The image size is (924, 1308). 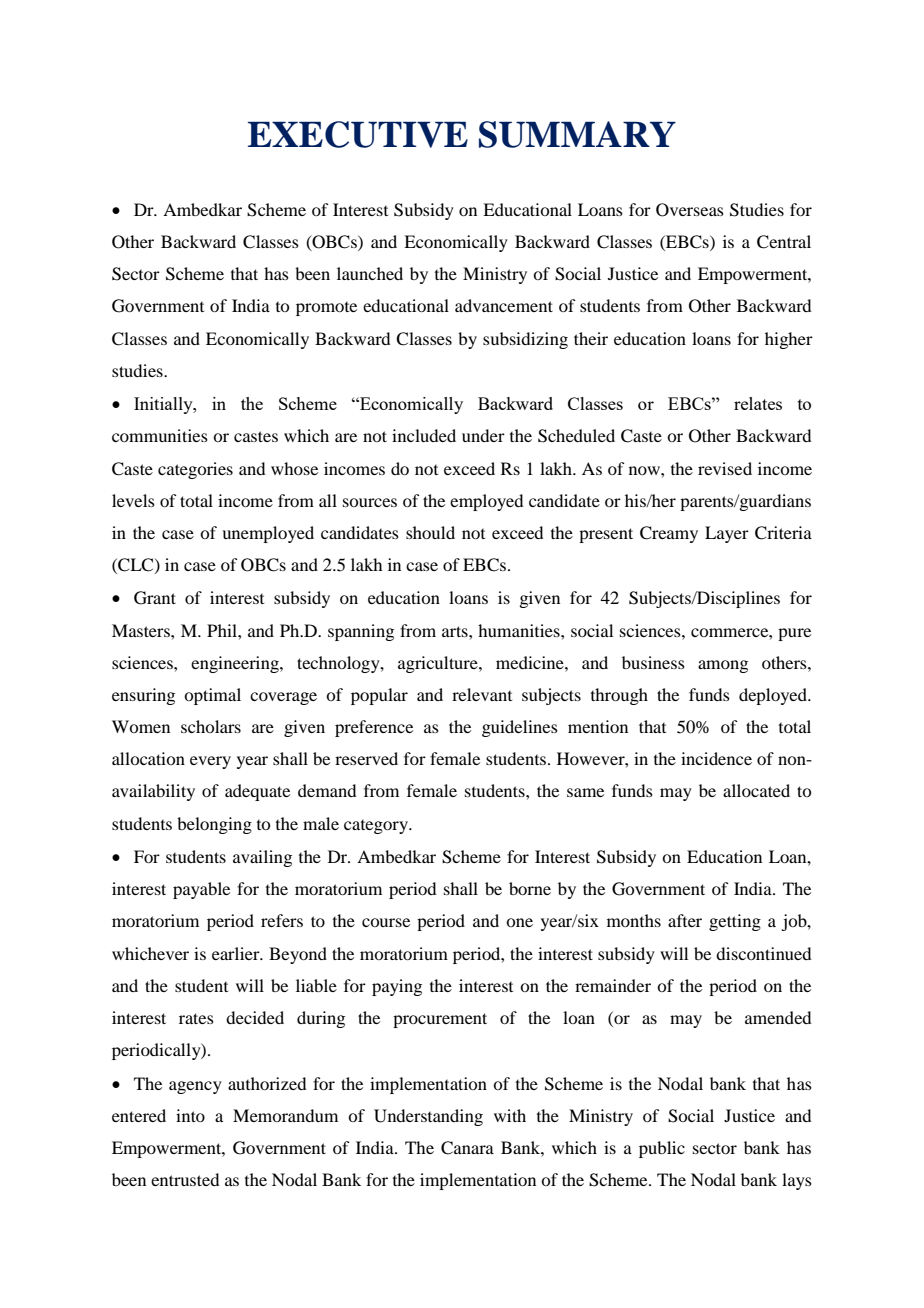 What do you see at coordinates (195, 470) in the image?
I see `categories` at bounding box center [195, 470].
